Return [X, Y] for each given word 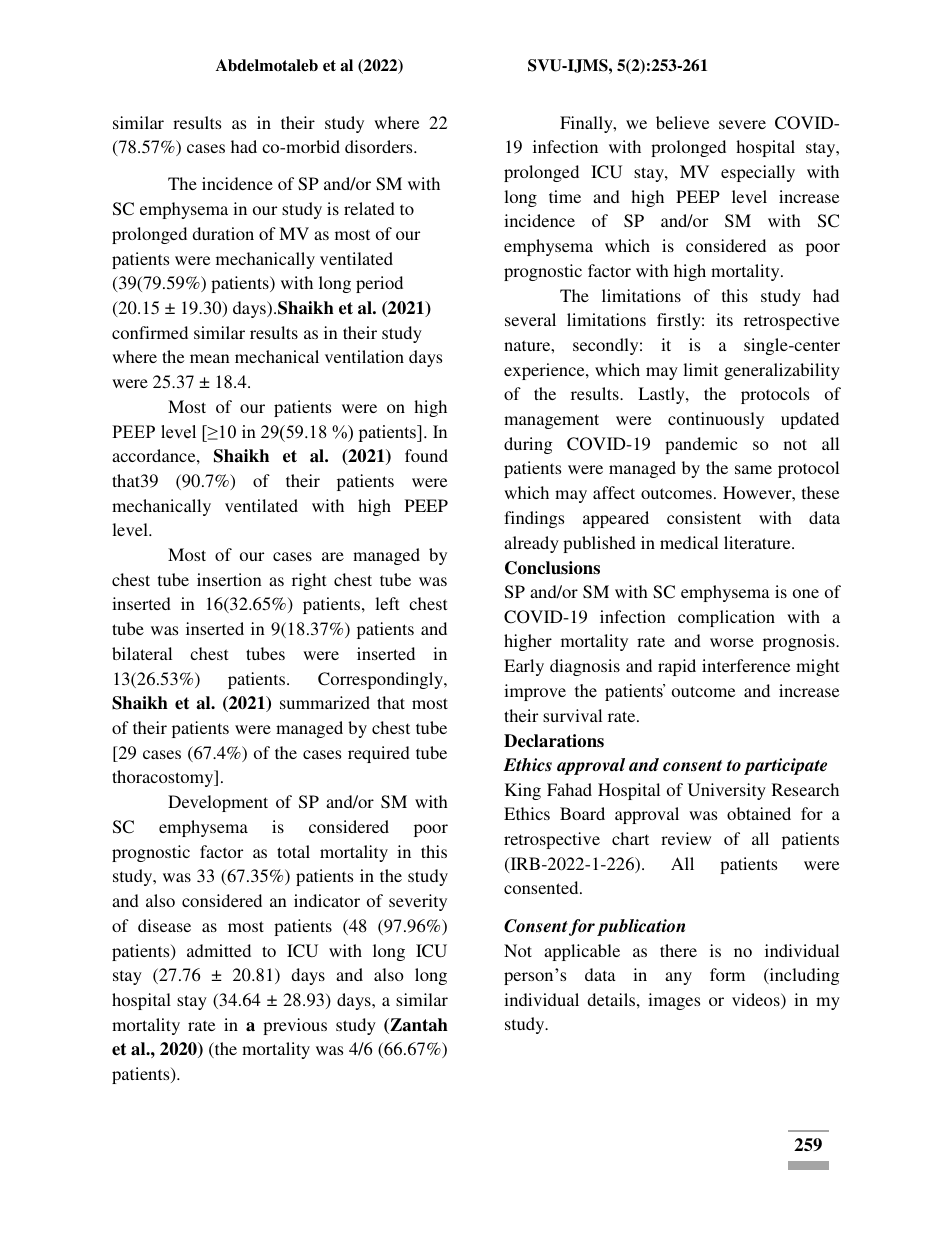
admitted [219, 950]
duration [223, 233]
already [531, 544]
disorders [380, 146]
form [727, 974]
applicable [582, 952]
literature [758, 542]
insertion [229, 579]
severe [742, 124]
